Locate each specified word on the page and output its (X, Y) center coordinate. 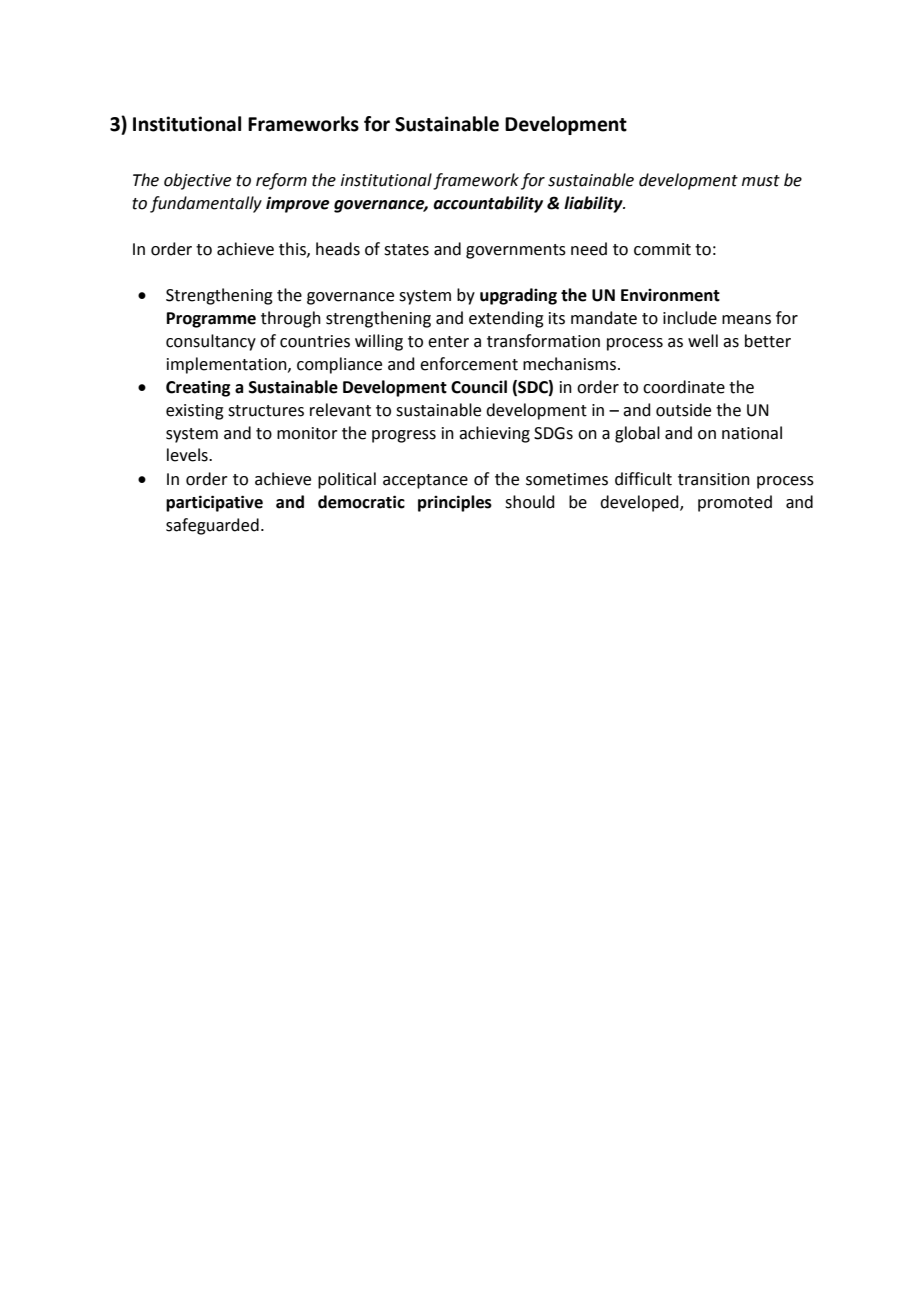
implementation (228, 365)
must (761, 181)
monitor (307, 433)
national (752, 433)
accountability (488, 204)
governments (516, 251)
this (293, 249)
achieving (494, 434)
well (703, 341)
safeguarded (212, 526)
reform (281, 181)
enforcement (469, 364)
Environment (670, 295)
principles (455, 503)
